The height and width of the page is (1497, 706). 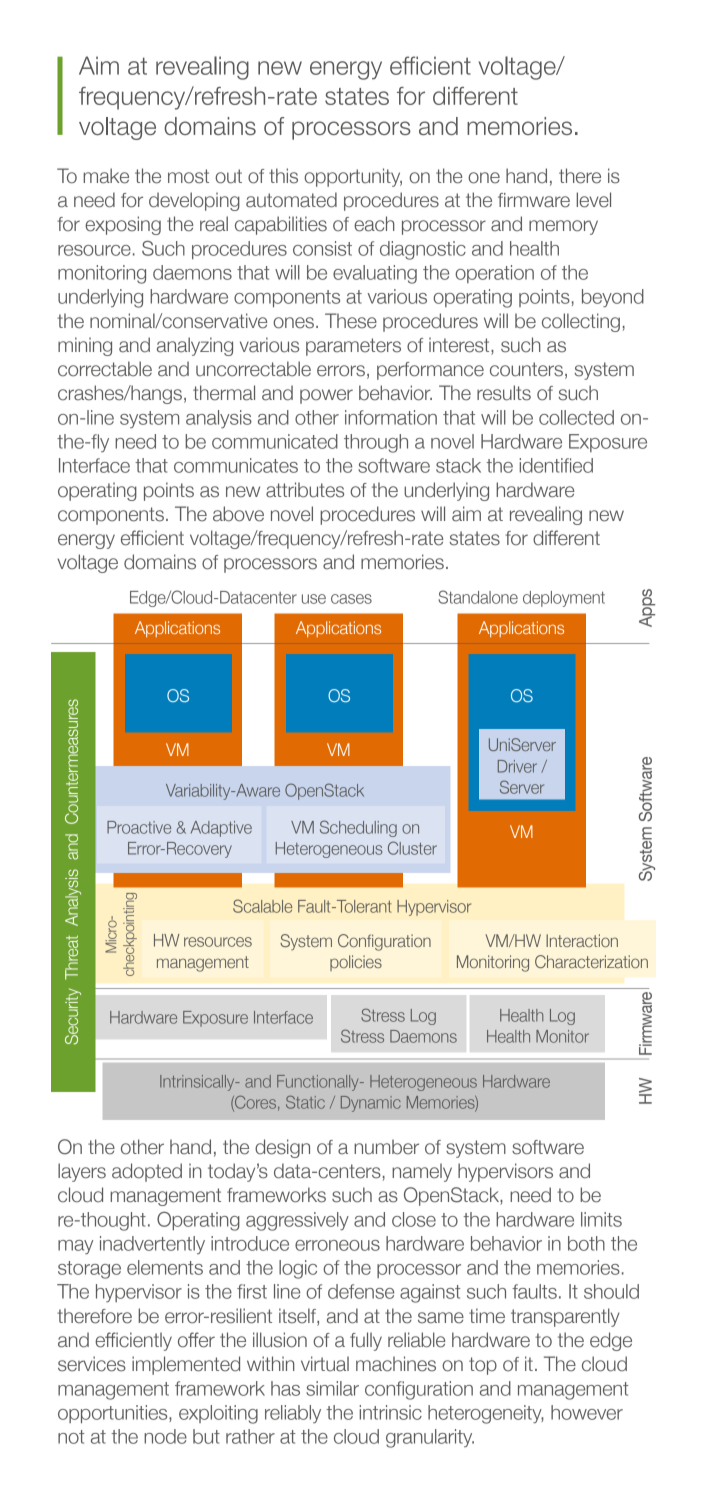 What do you see at coordinates (517, 766) in the page?
I see `Driver` at bounding box center [517, 766].
